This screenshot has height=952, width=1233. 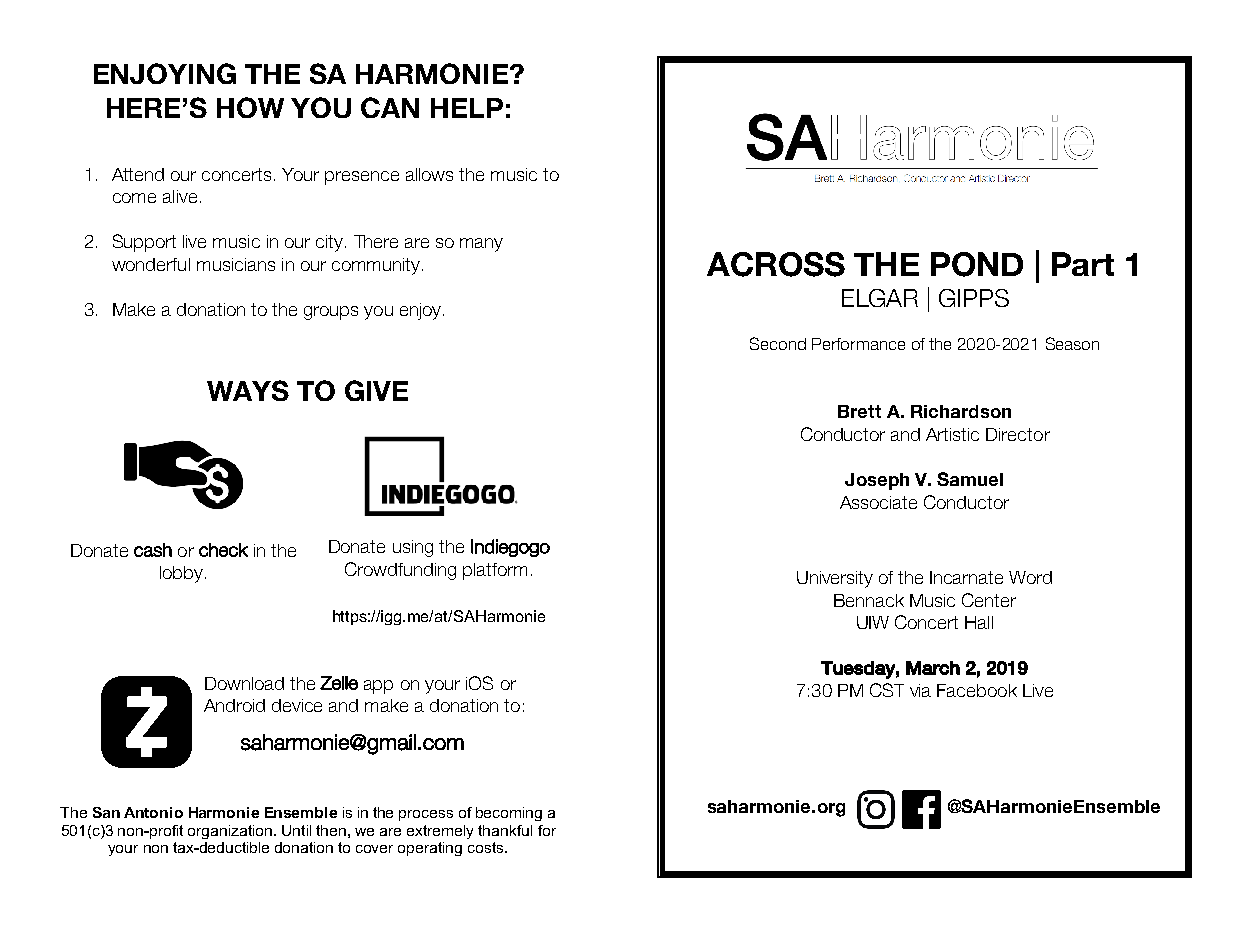 I want to click on HELP, so click(x=467, y=108).
